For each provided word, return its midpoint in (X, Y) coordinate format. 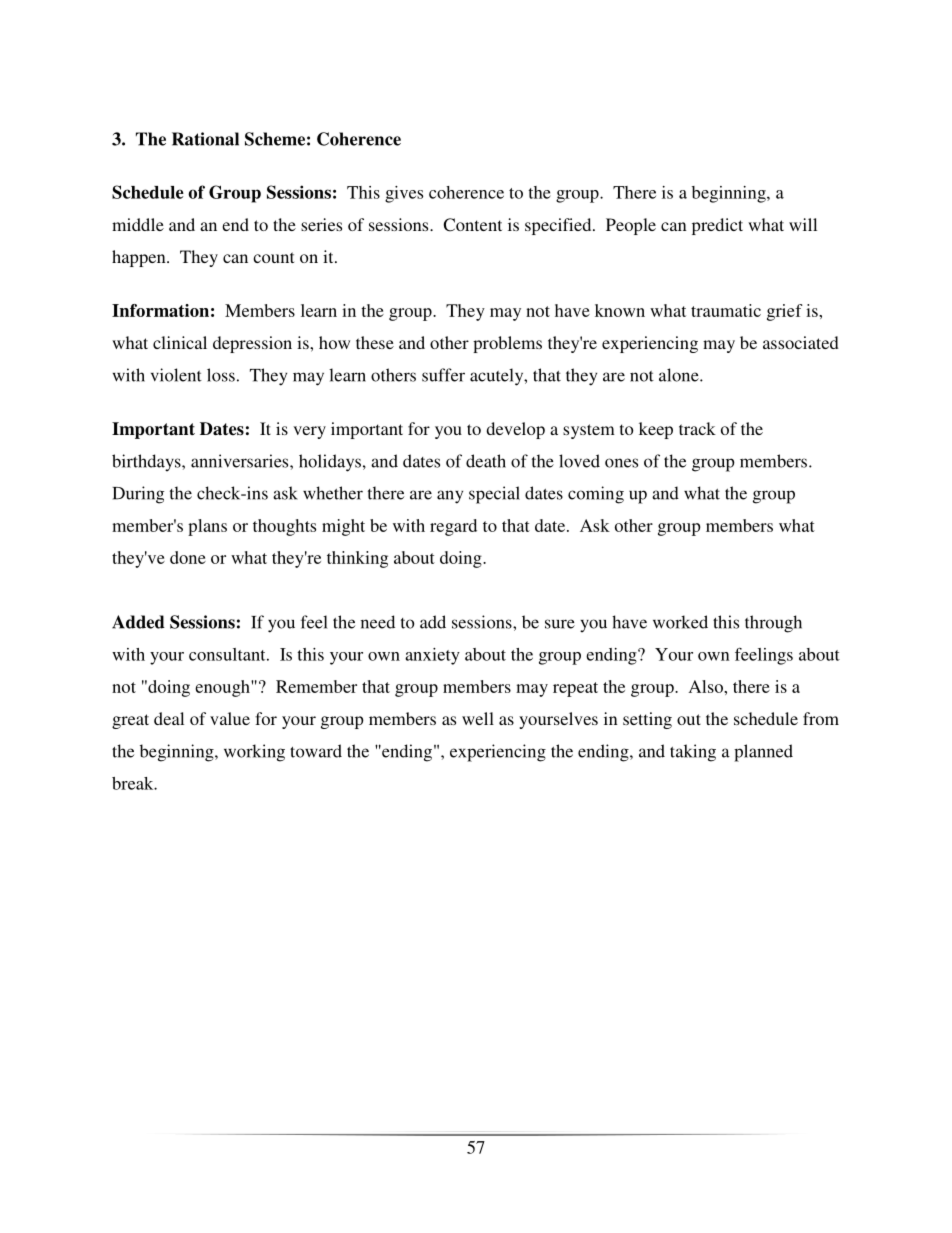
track (697, 428)
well (478, 718)
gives (404, 194)
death (486, 461)
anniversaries (241, 461)
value (230, 718)
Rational (205, 139)
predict (717, 226)
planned (763, 753)
